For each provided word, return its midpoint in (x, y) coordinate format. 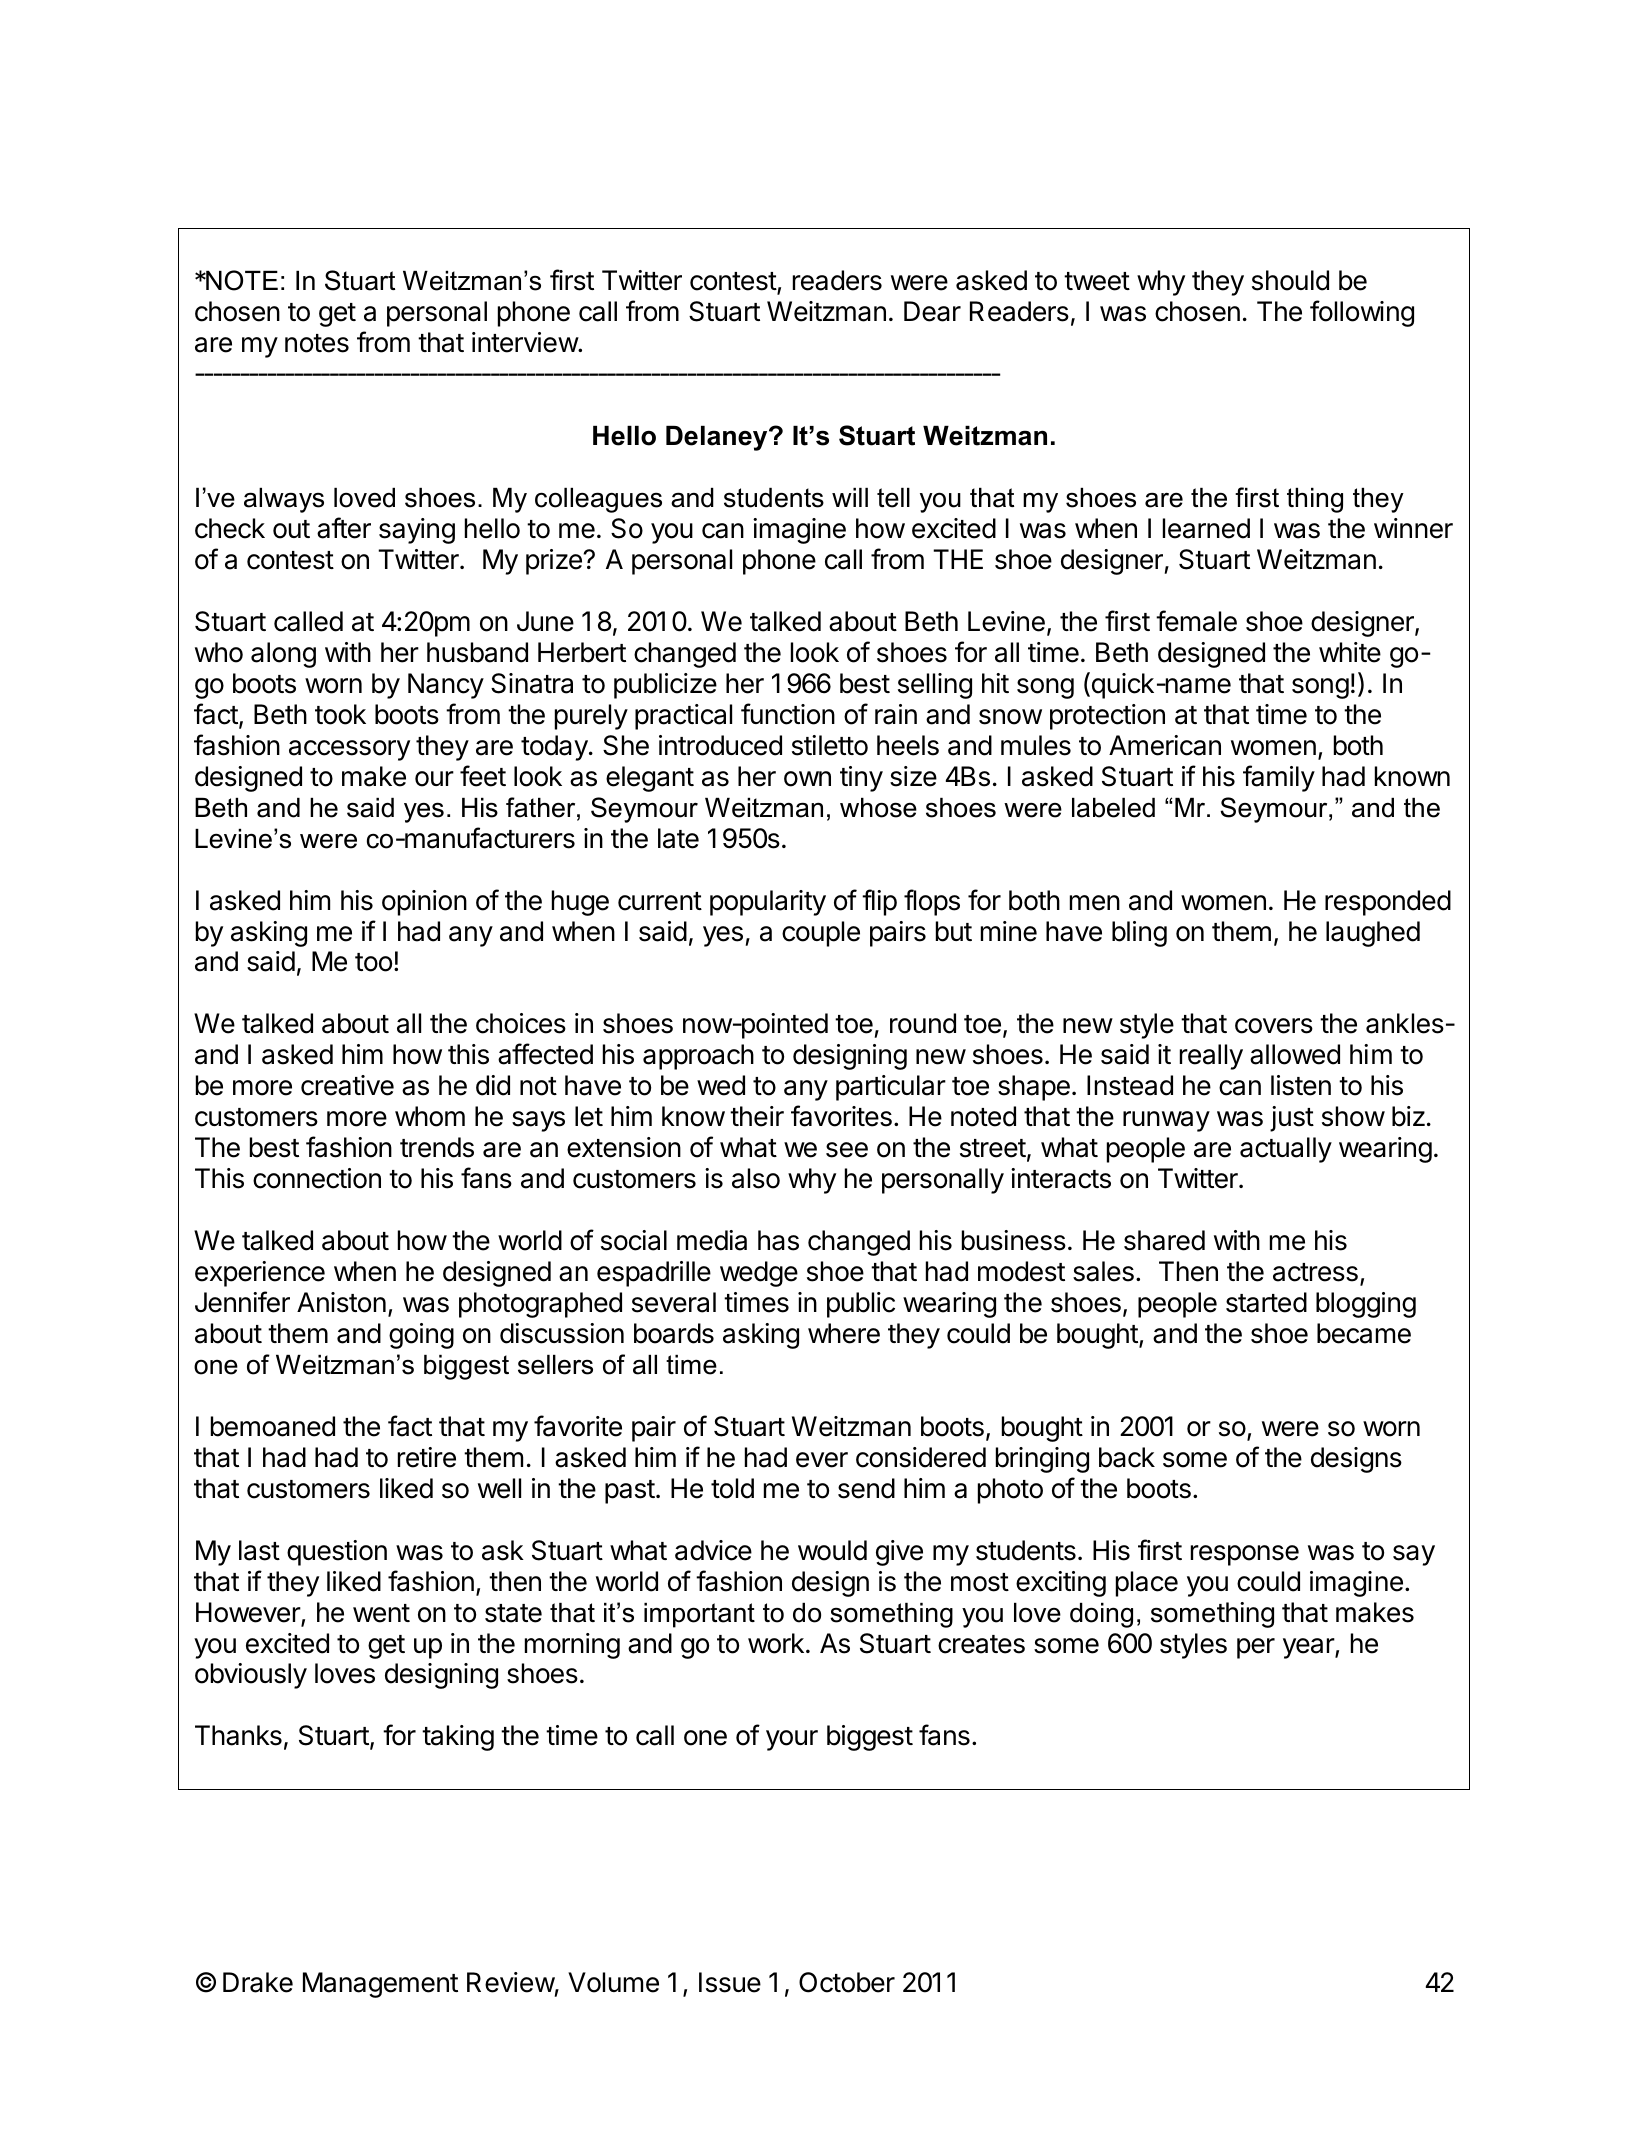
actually (1286, 1150)
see (847, 1150)
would (832, 1550)
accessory (349, 750)
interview (525, 342)
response (1245, 1555)
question (337, 1553)
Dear (932, 311)
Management (380, 1985)
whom (430, 1116)
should (1290, 280)
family (1279, 778)
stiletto (830, 745)
